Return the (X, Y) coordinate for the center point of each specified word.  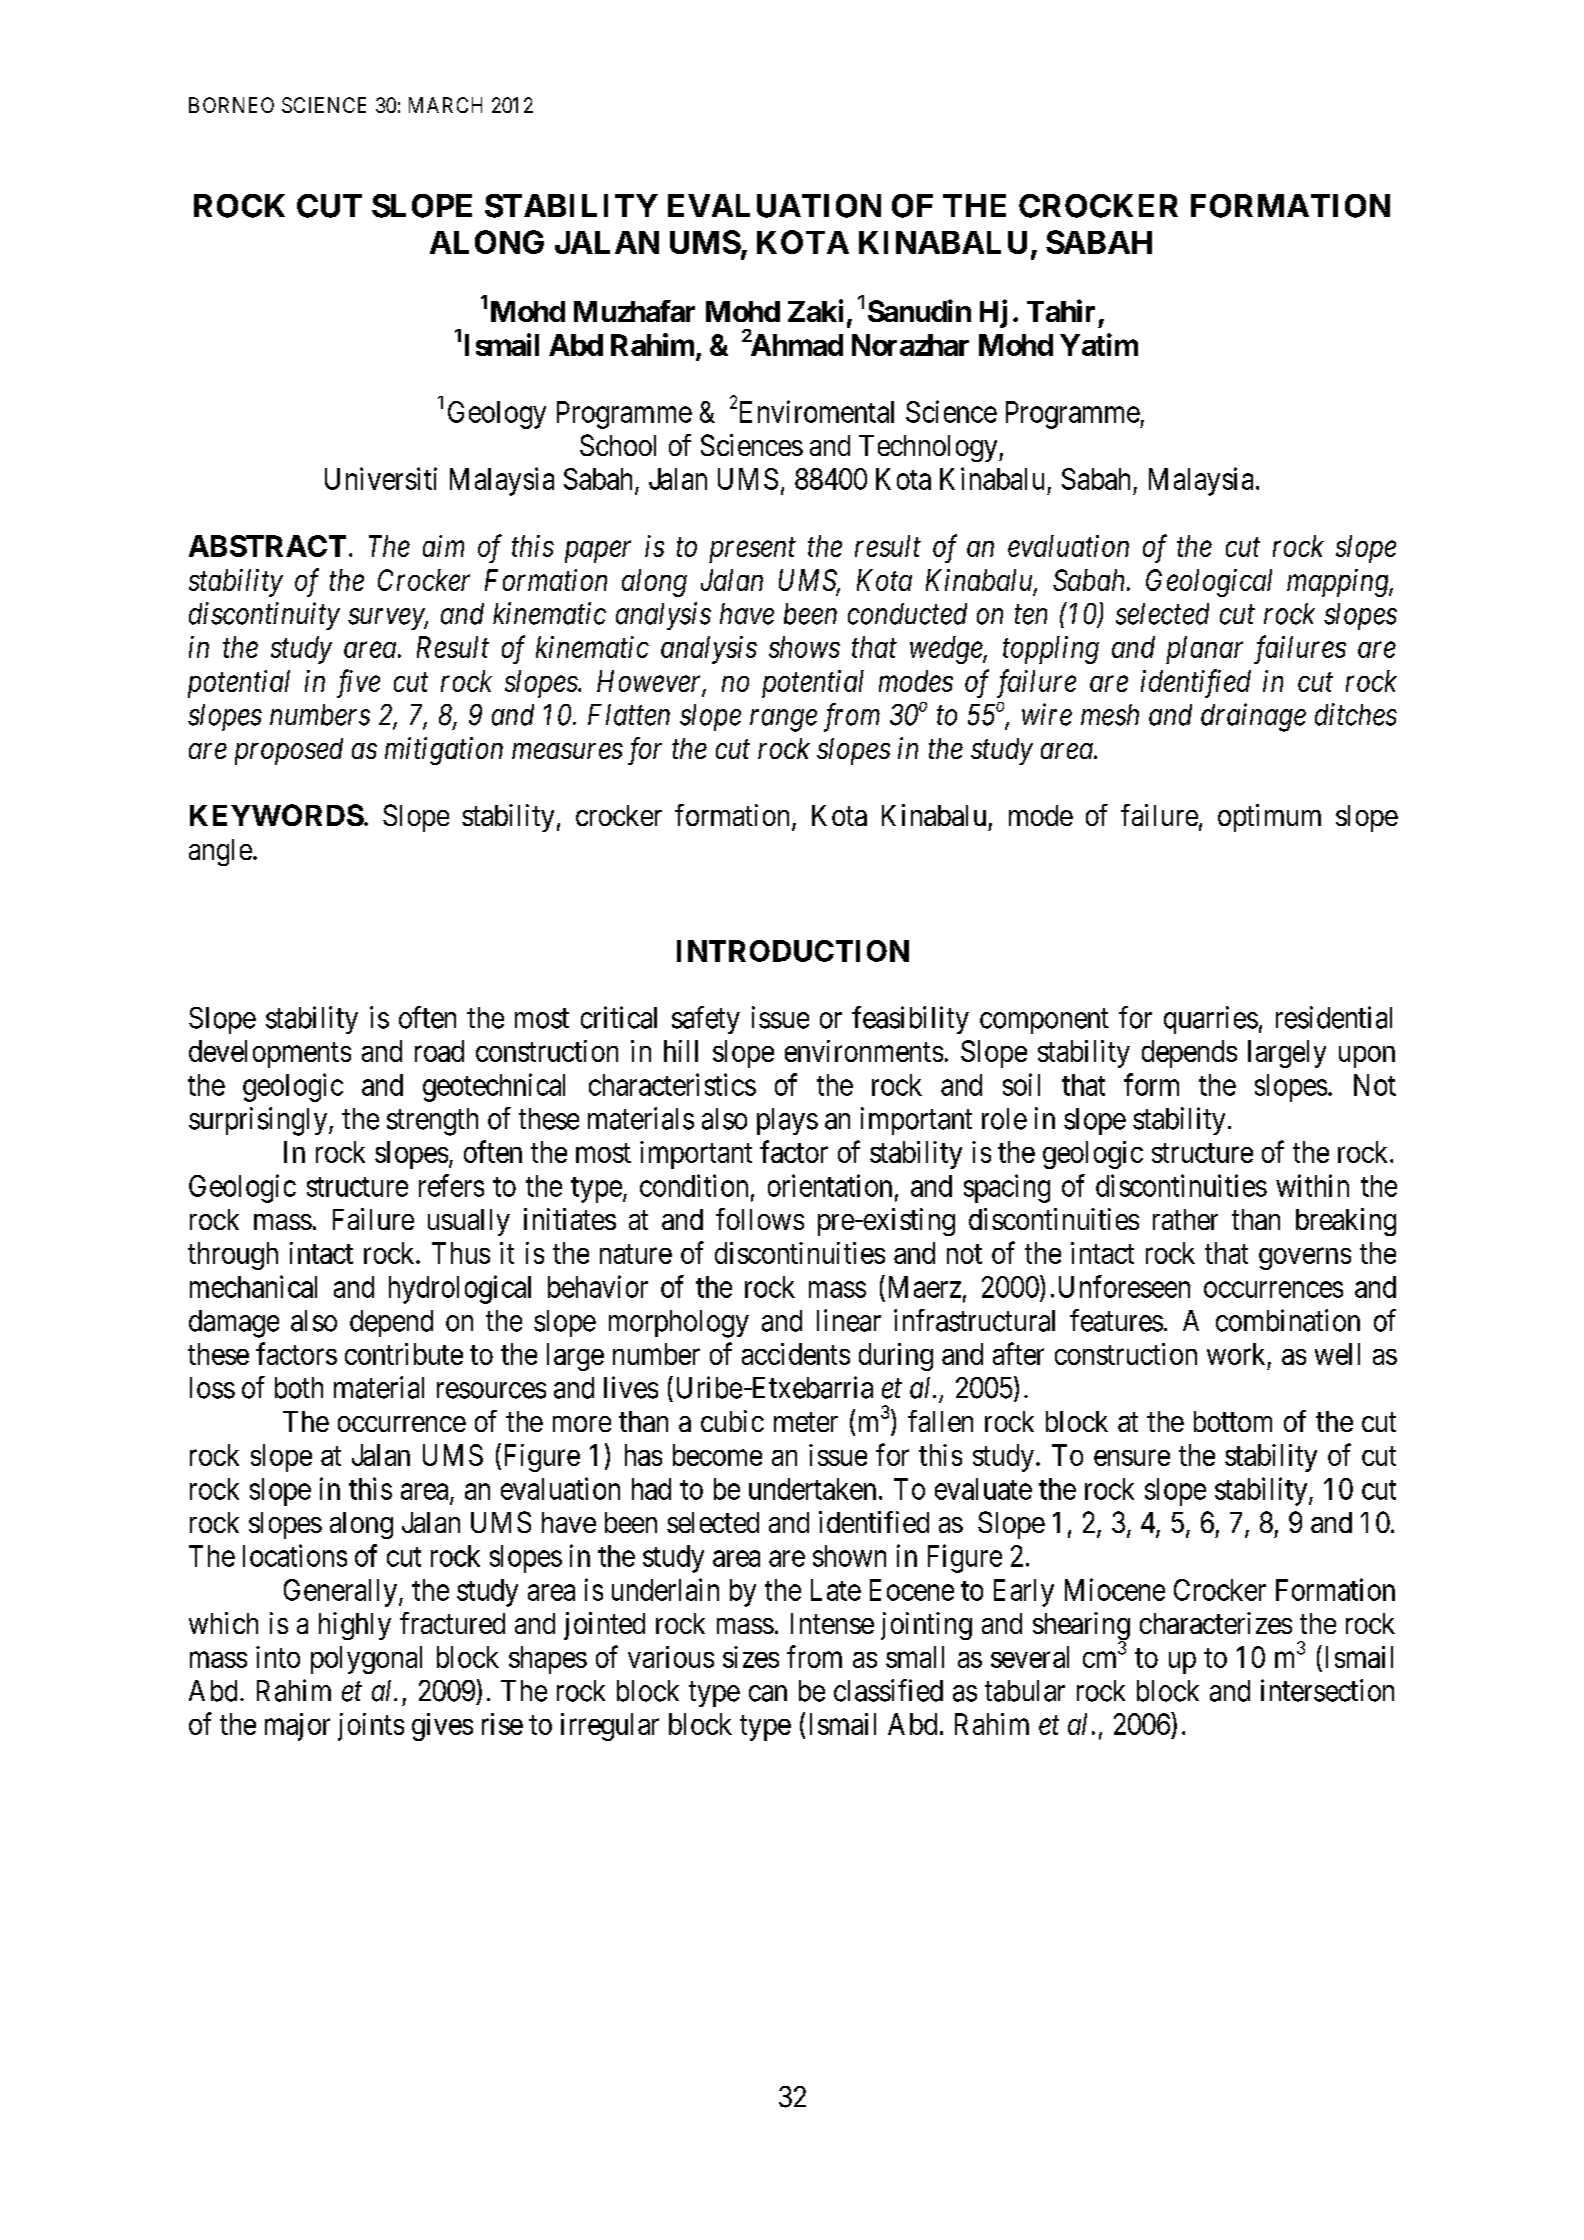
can (768, 1693)
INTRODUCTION (793, 951)
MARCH (445, 105)
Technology (929, 448)
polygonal (366, 1660)
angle (220, 852)
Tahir (1061, 310)
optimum (1269, 818)
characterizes (1216, 1623)
